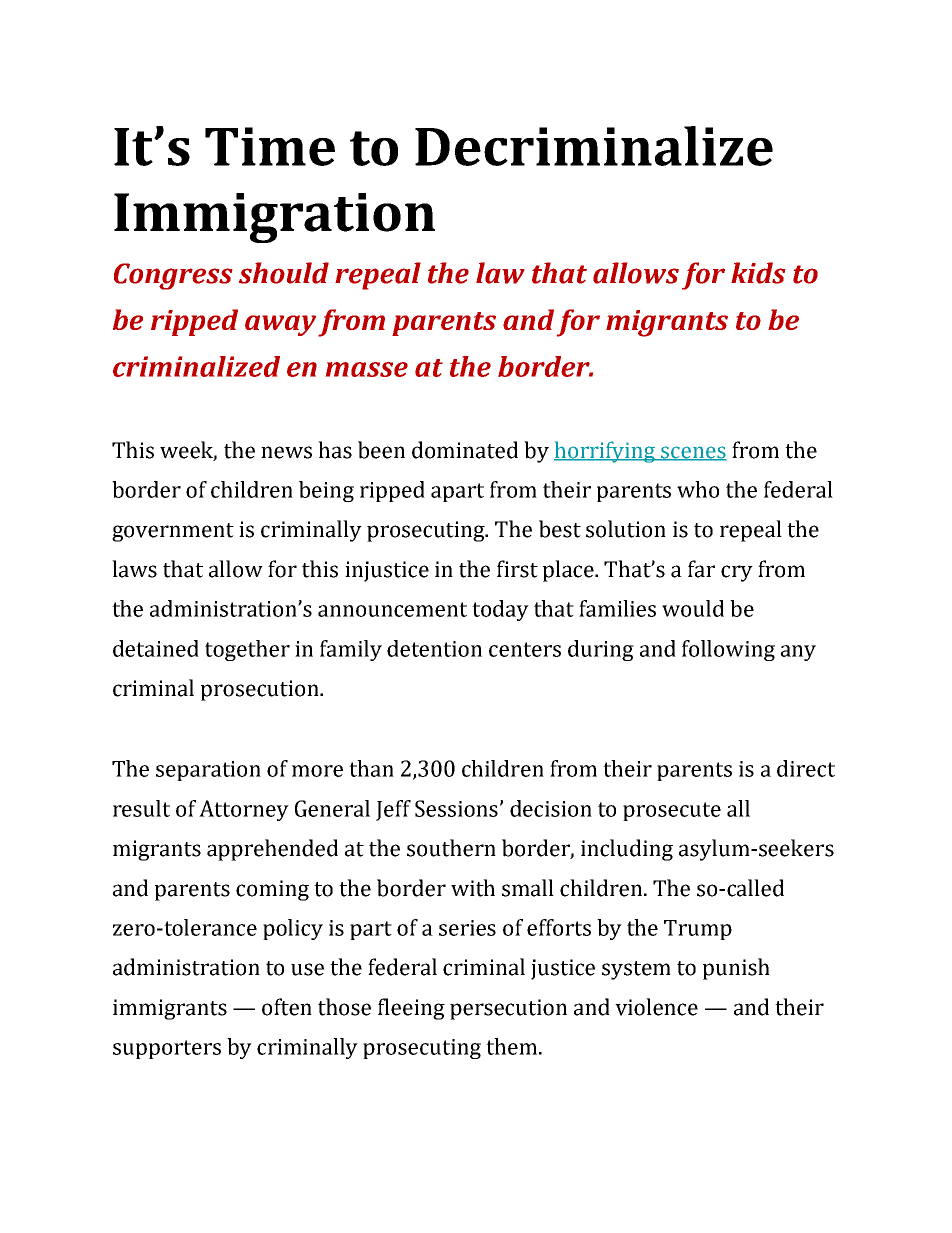  I want to click on violence, so click(656, 1007).
